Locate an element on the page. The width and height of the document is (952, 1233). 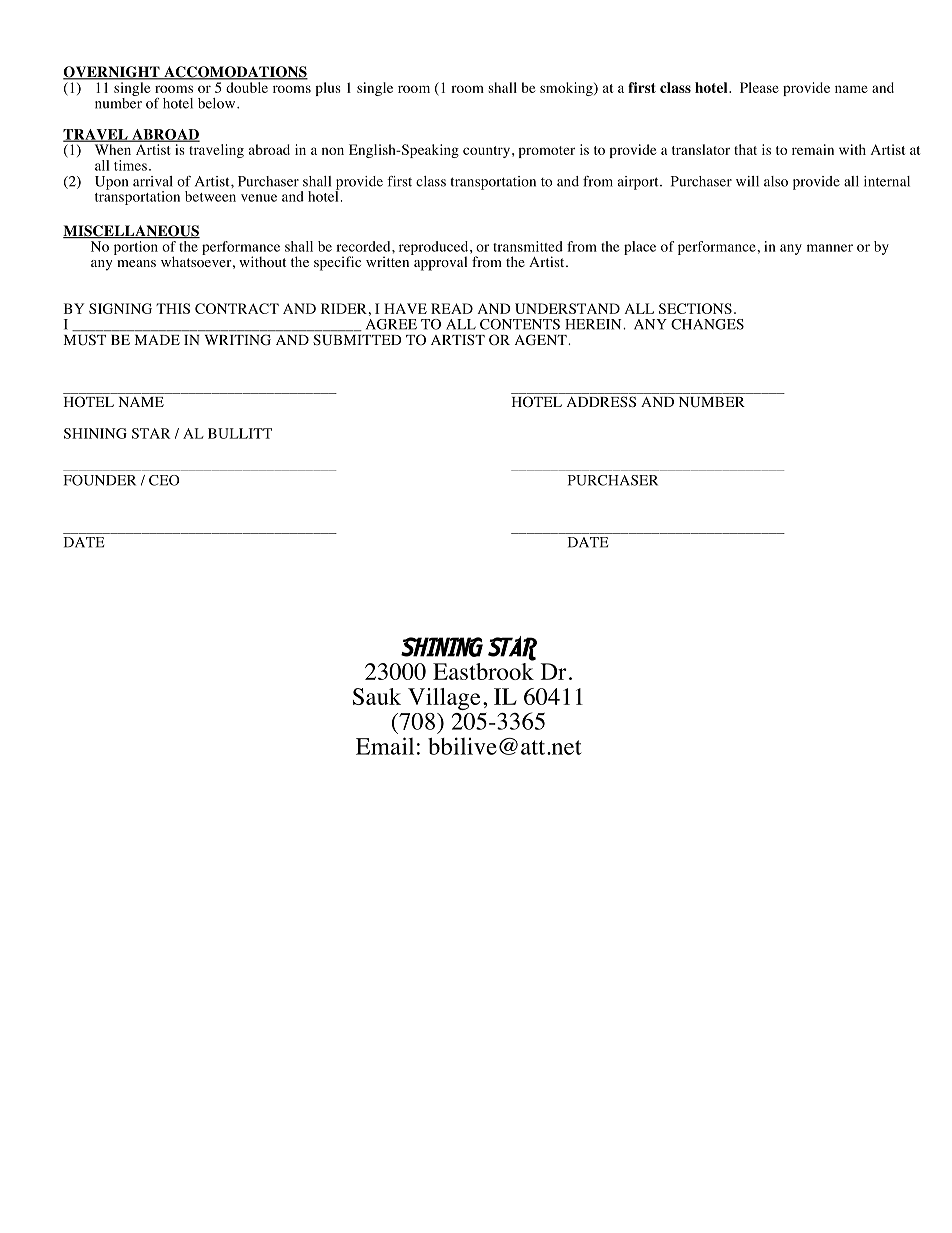
Email is located at coordinates (385, 746).
